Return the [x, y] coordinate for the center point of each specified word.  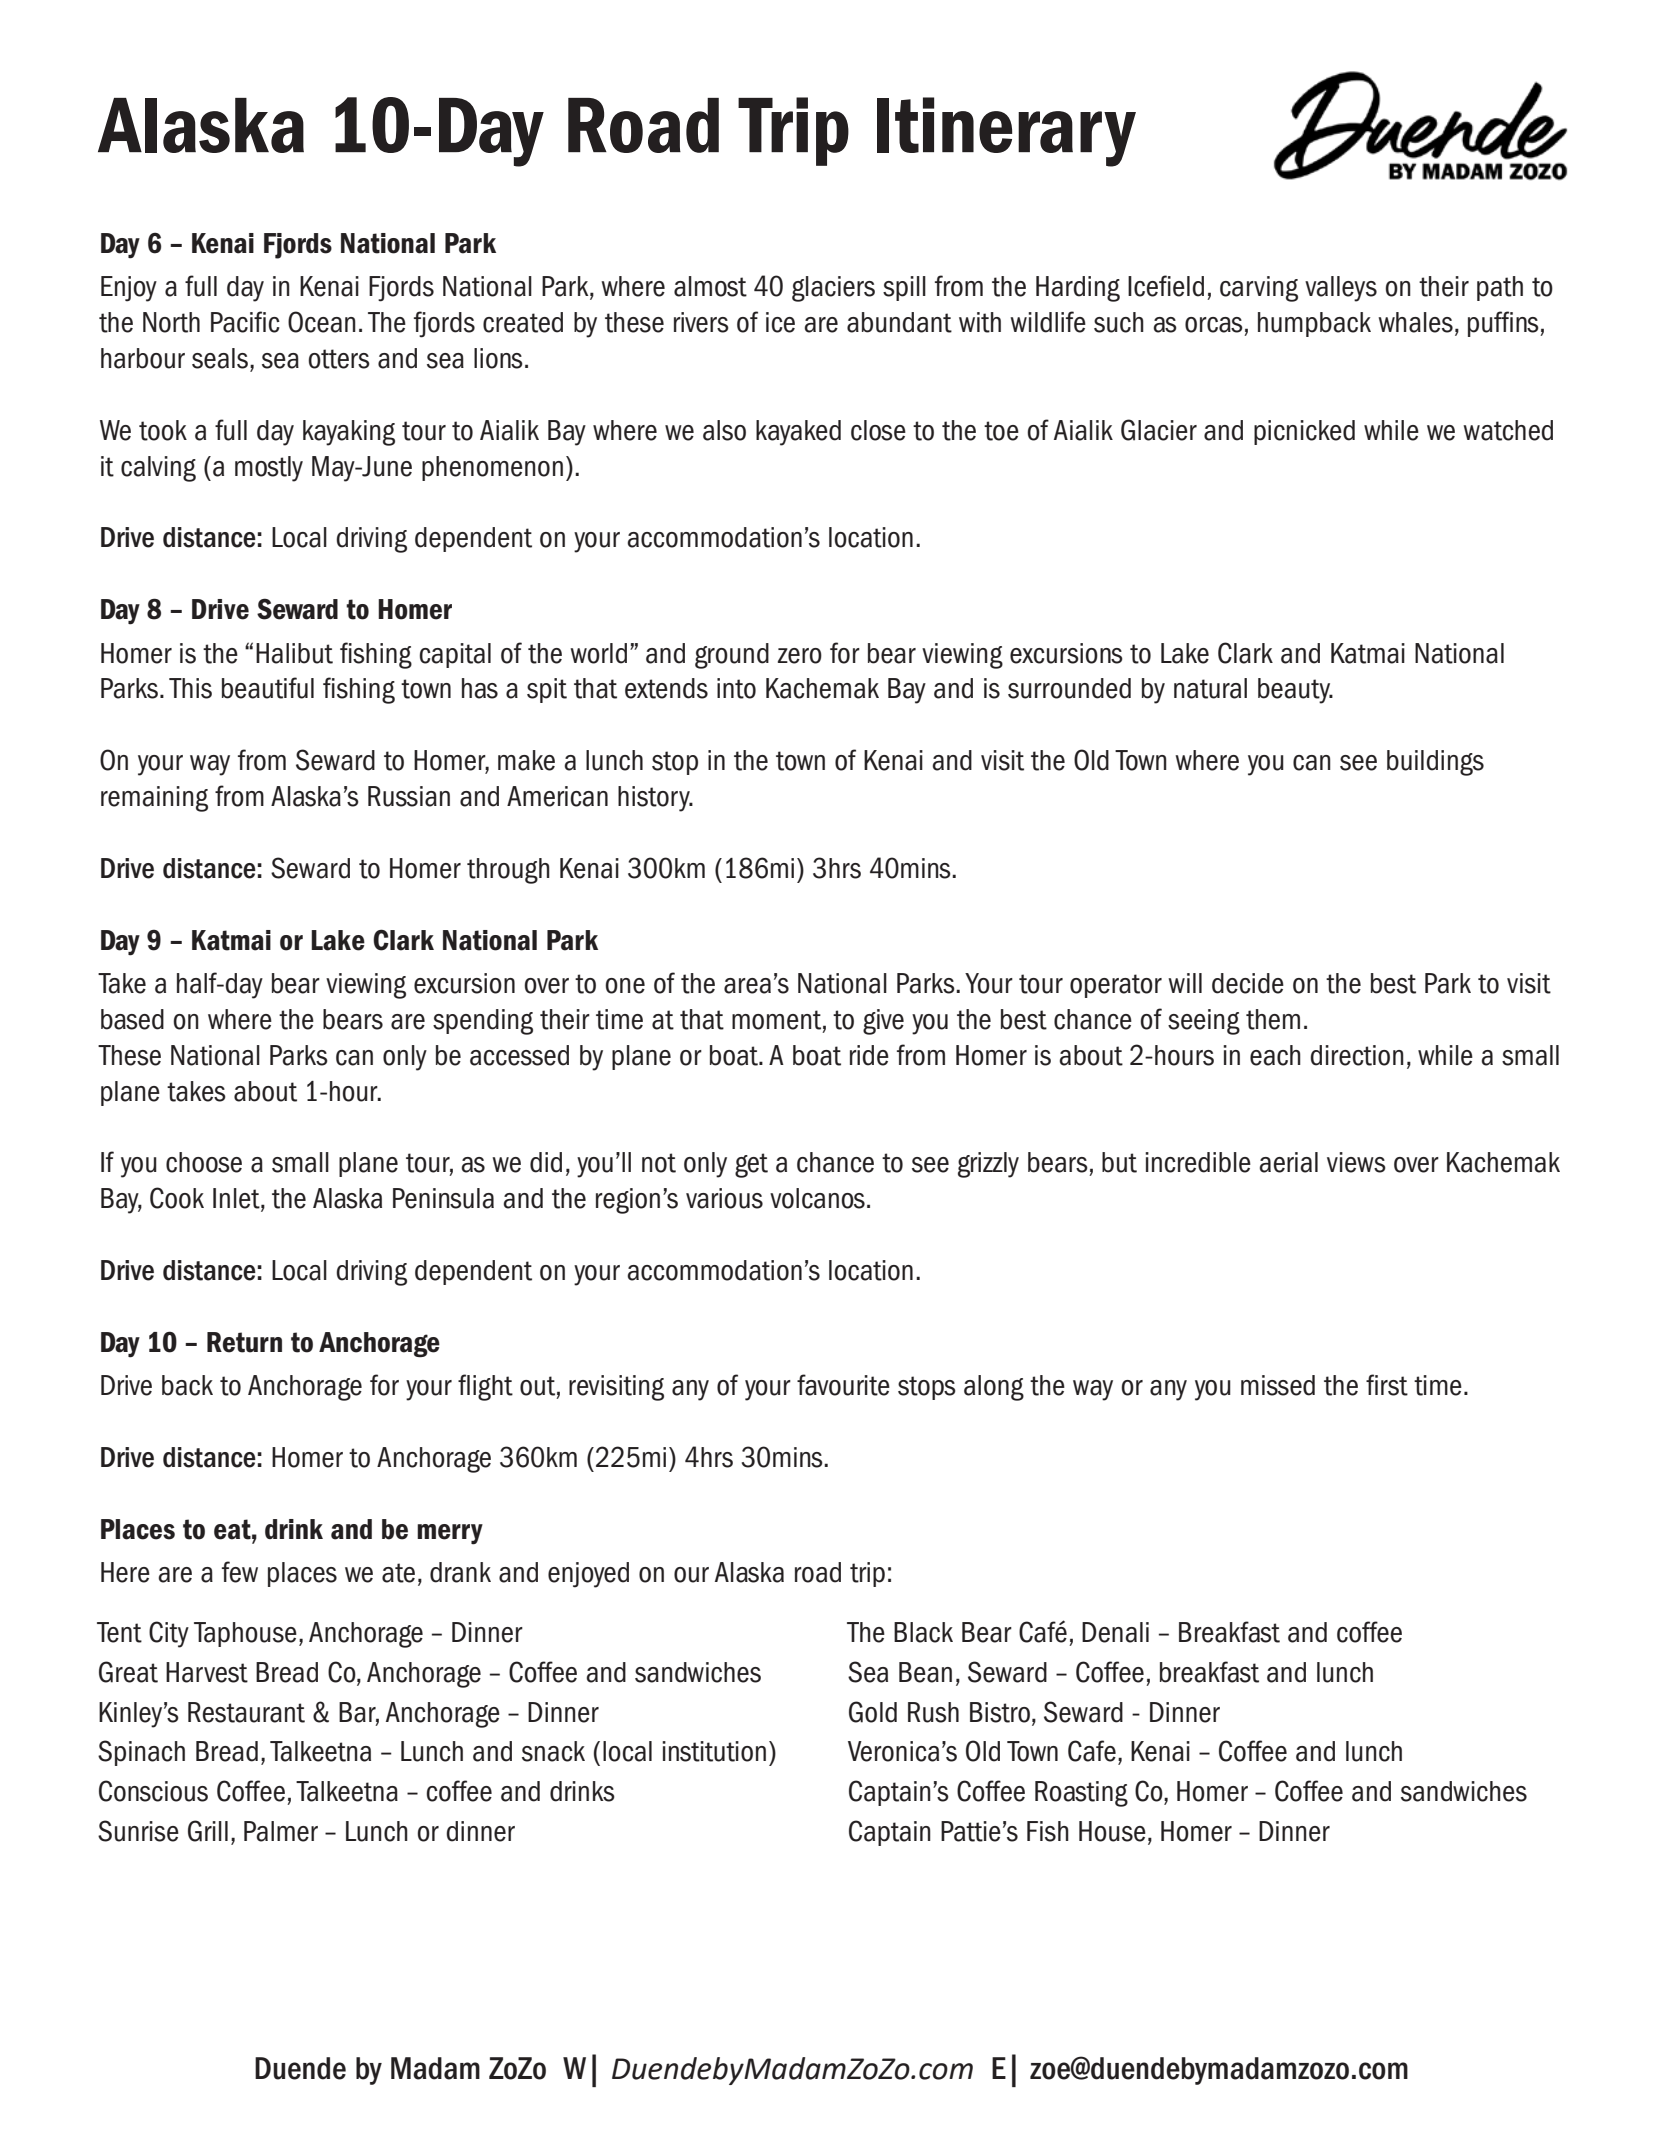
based [132, 1019]
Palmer [281, 1831]
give [883, 1022]
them [1273, 1019]
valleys [1341, 289]
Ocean [322, 322]
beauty [1295, 691]
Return [244, 1342]
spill [904, 288]
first [1387, 1385]
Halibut [294, 653]
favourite [843, 1385]
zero [800, 656]
